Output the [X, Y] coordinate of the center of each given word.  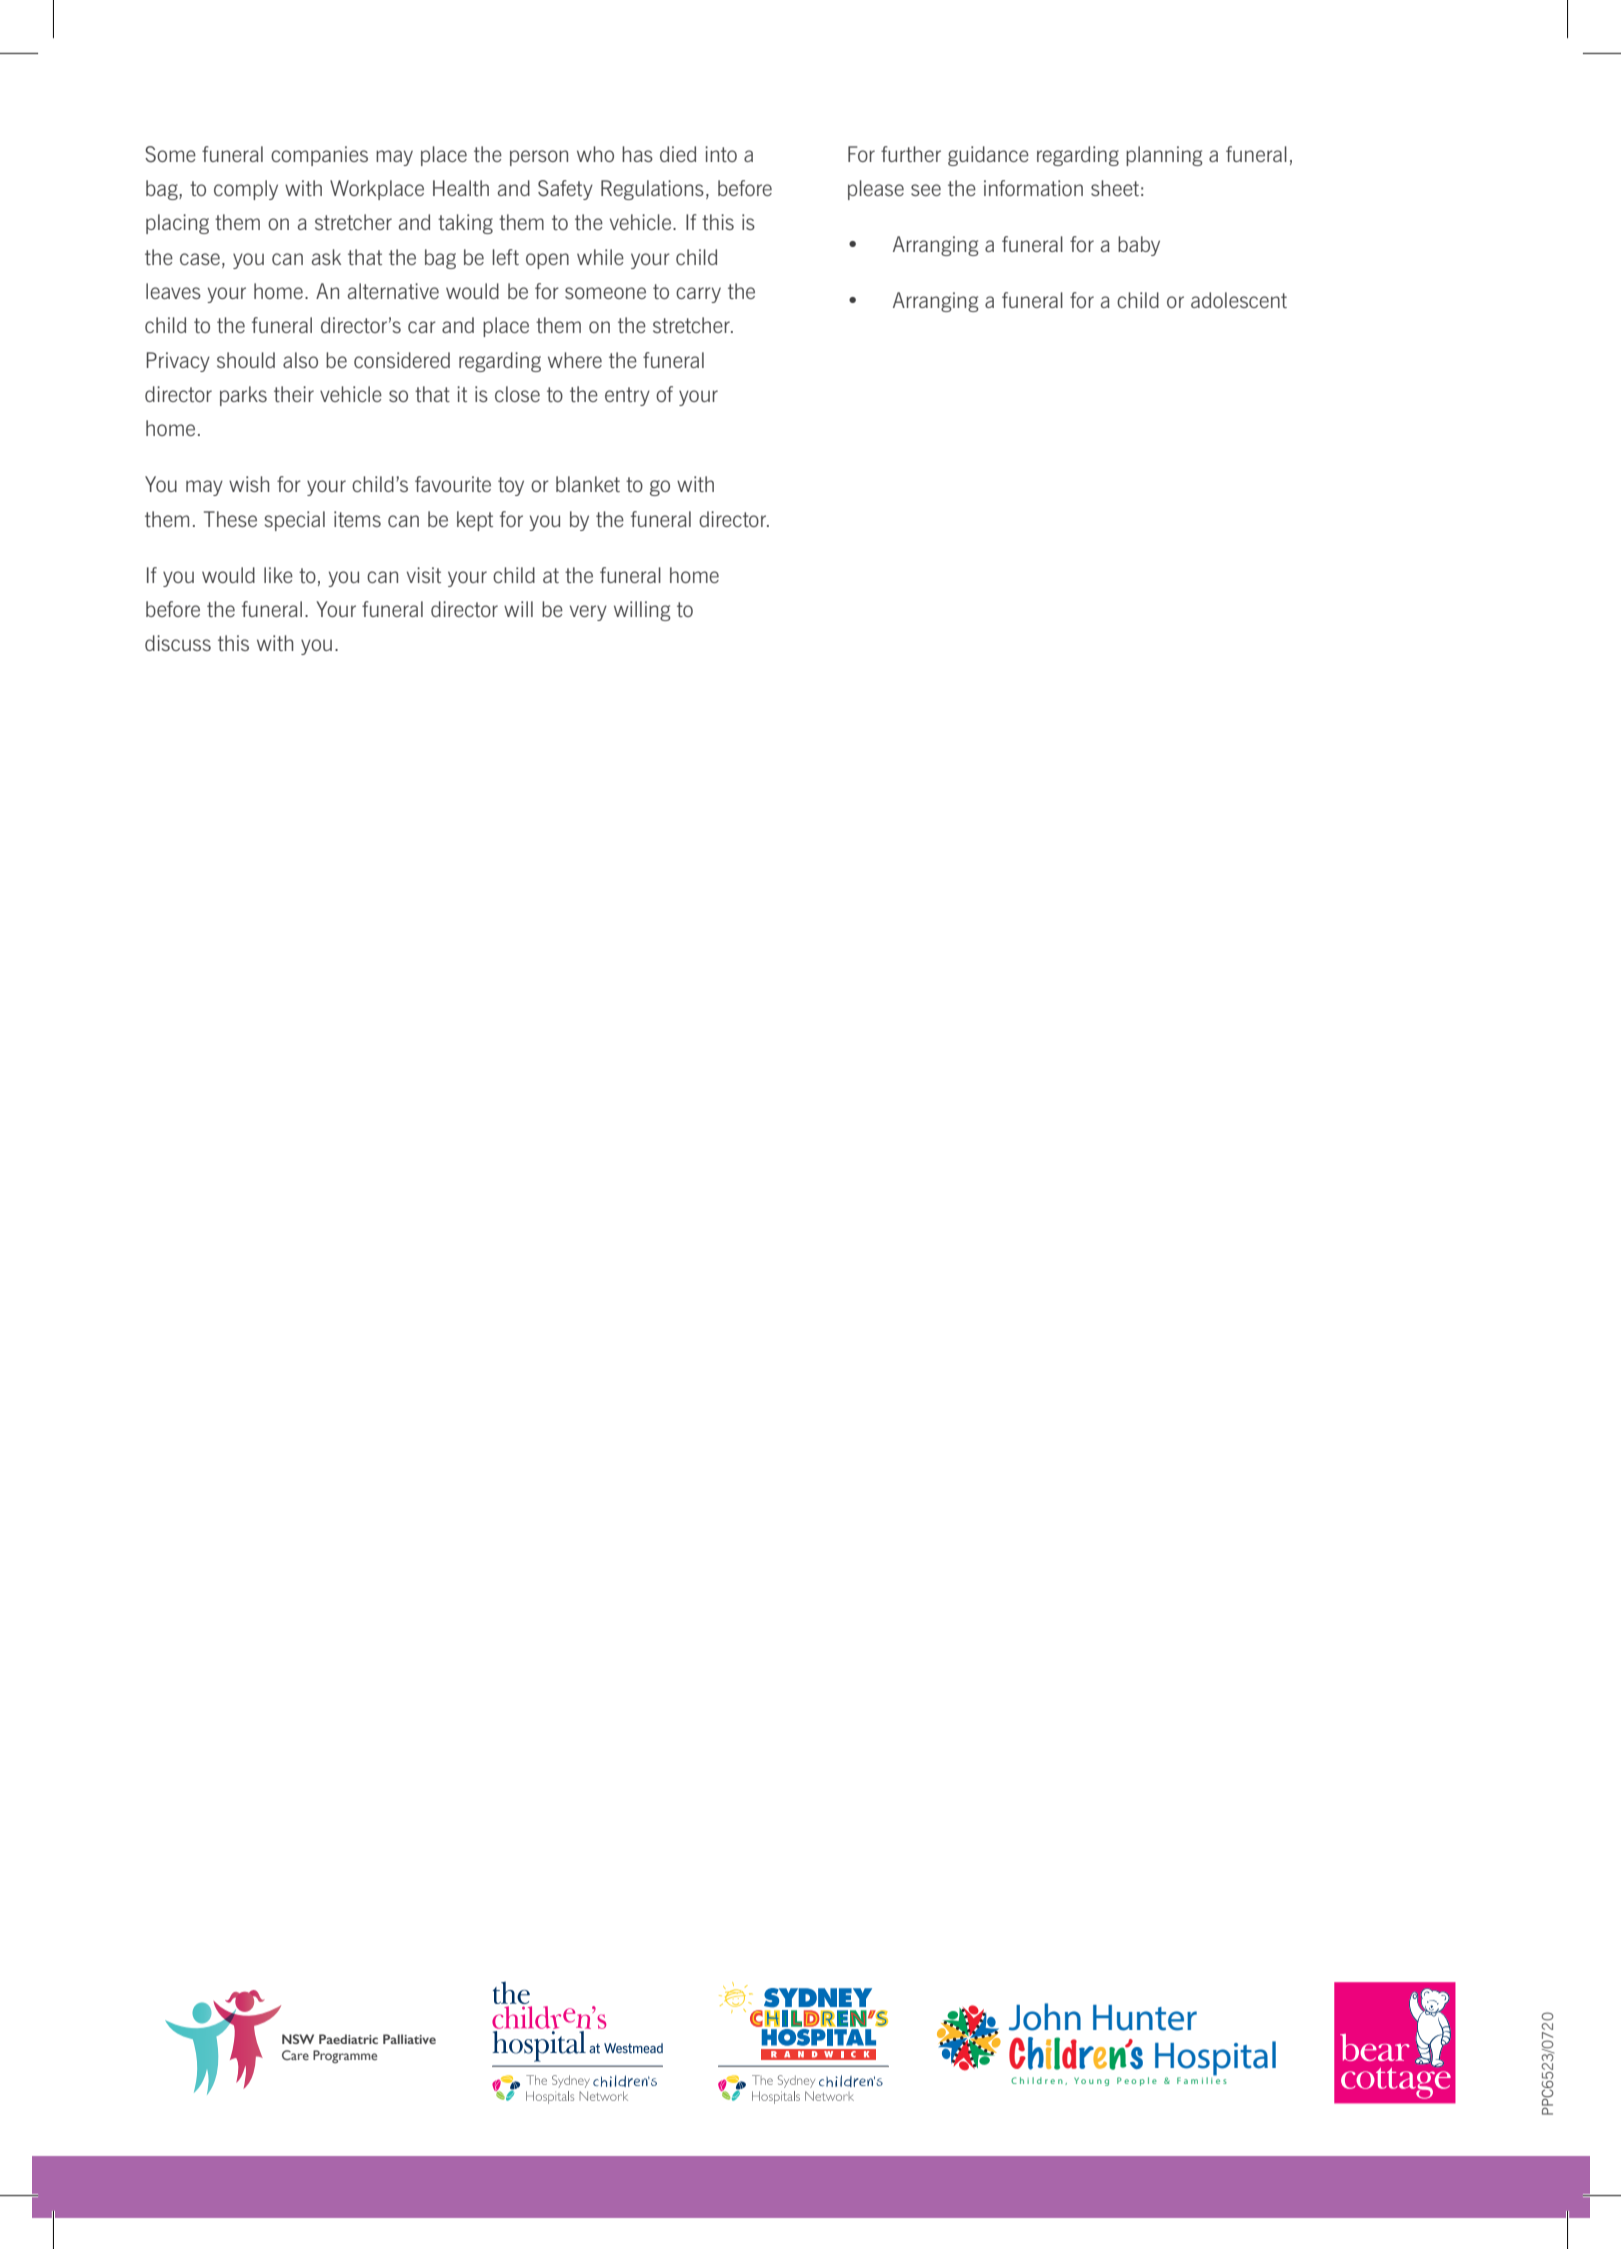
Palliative [409, 2039]
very [588, 613]
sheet [1115, 188]
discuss [178, 643]
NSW [298, 2039]
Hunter [1145, 2018]
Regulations [652, 190]
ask [326, 257]
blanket [588, 484]
